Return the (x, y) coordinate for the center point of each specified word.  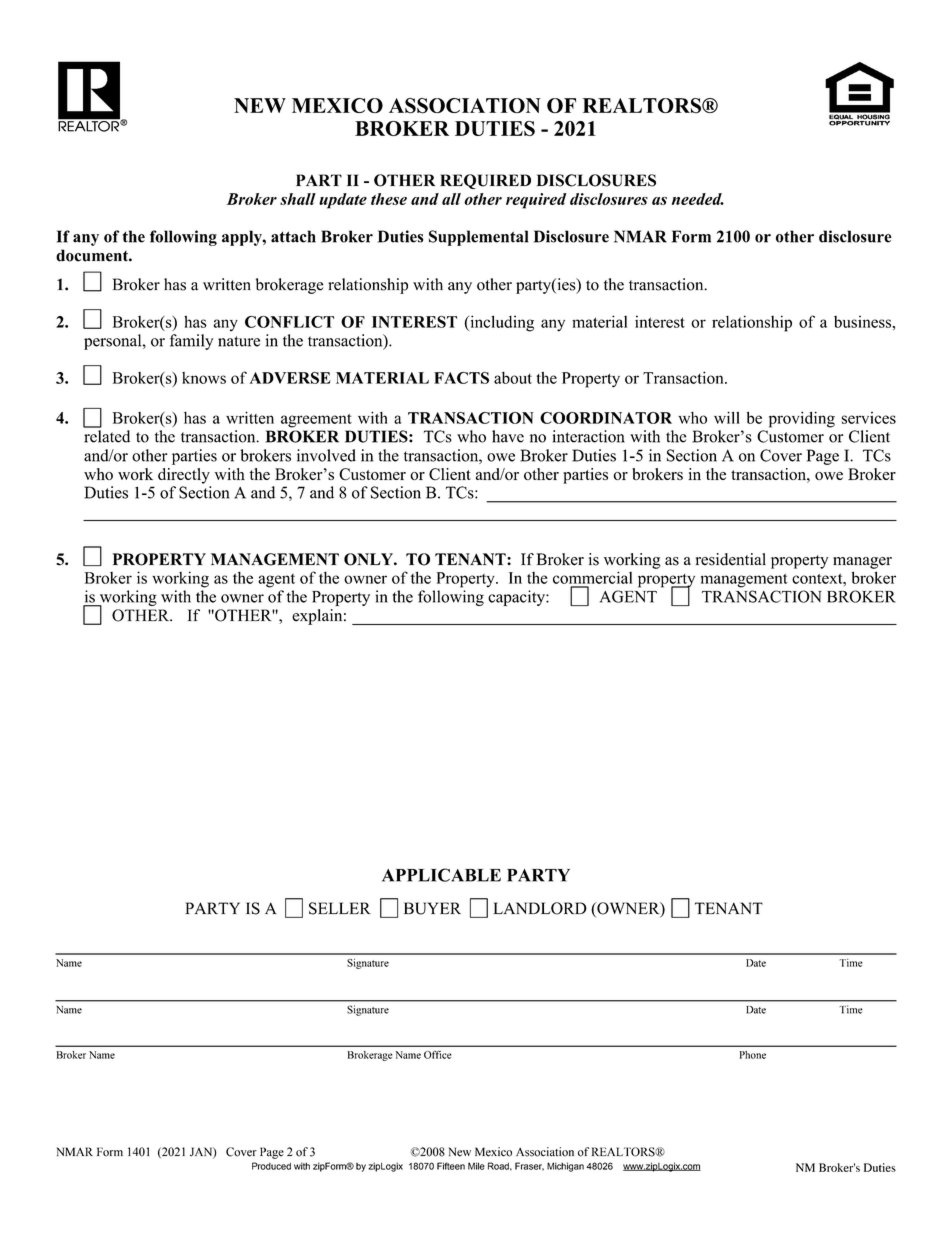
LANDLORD (540, 908)
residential (731, 559)
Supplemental (478, 238)
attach (293, 236)
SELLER (340, 908)
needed (698, 199)
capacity (517, 598)
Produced (271, 1166)
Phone (752, 1055)
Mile (476, 1166)
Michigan (565, 1167)
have (508, 436)
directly (184, 476)
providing (802, 419)
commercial (592, 577)
